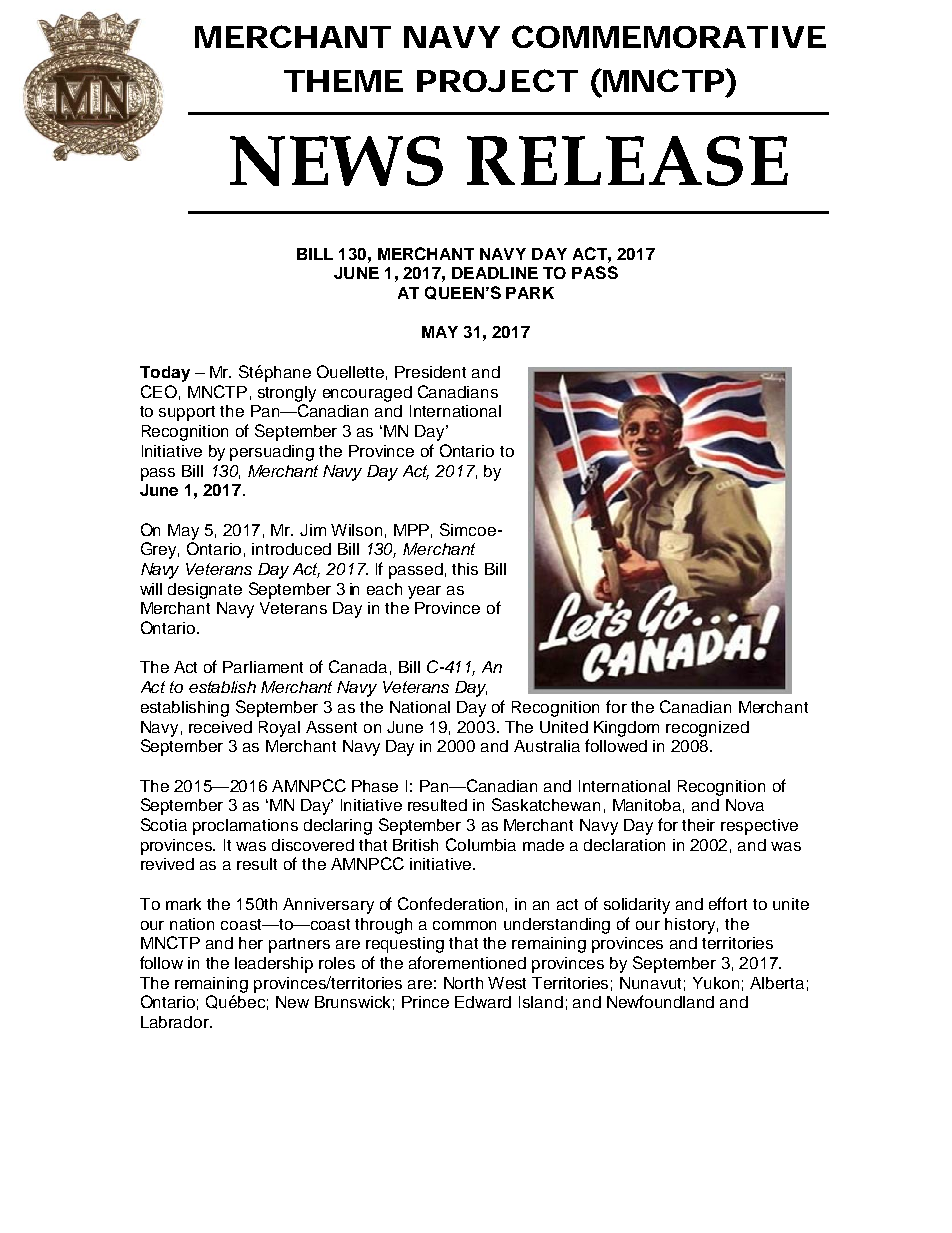  Describe the element at coordinates (336, 161) in the image. I see `NEWS` at that location.
